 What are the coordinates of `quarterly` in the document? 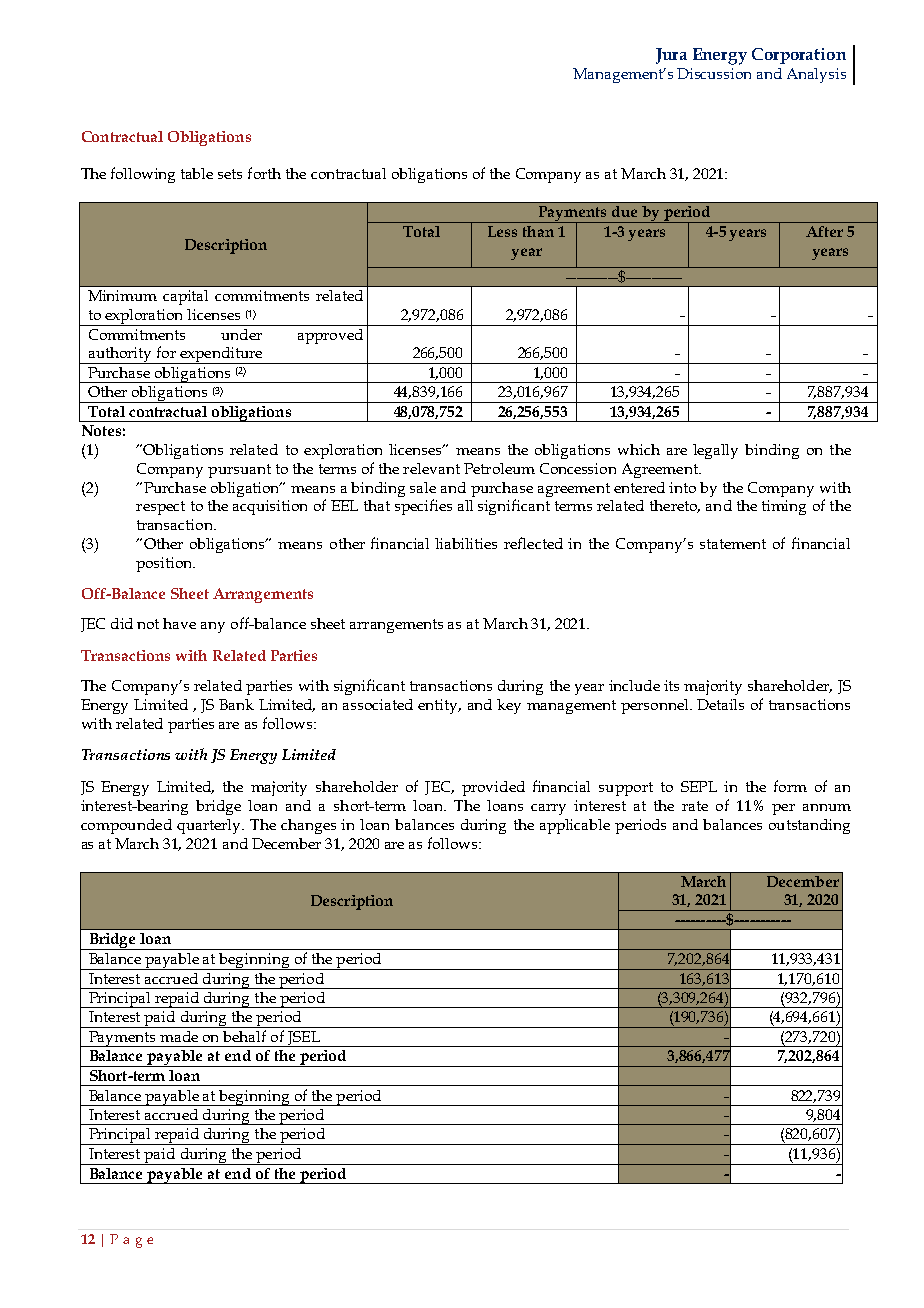 It's located at (210, 826).
